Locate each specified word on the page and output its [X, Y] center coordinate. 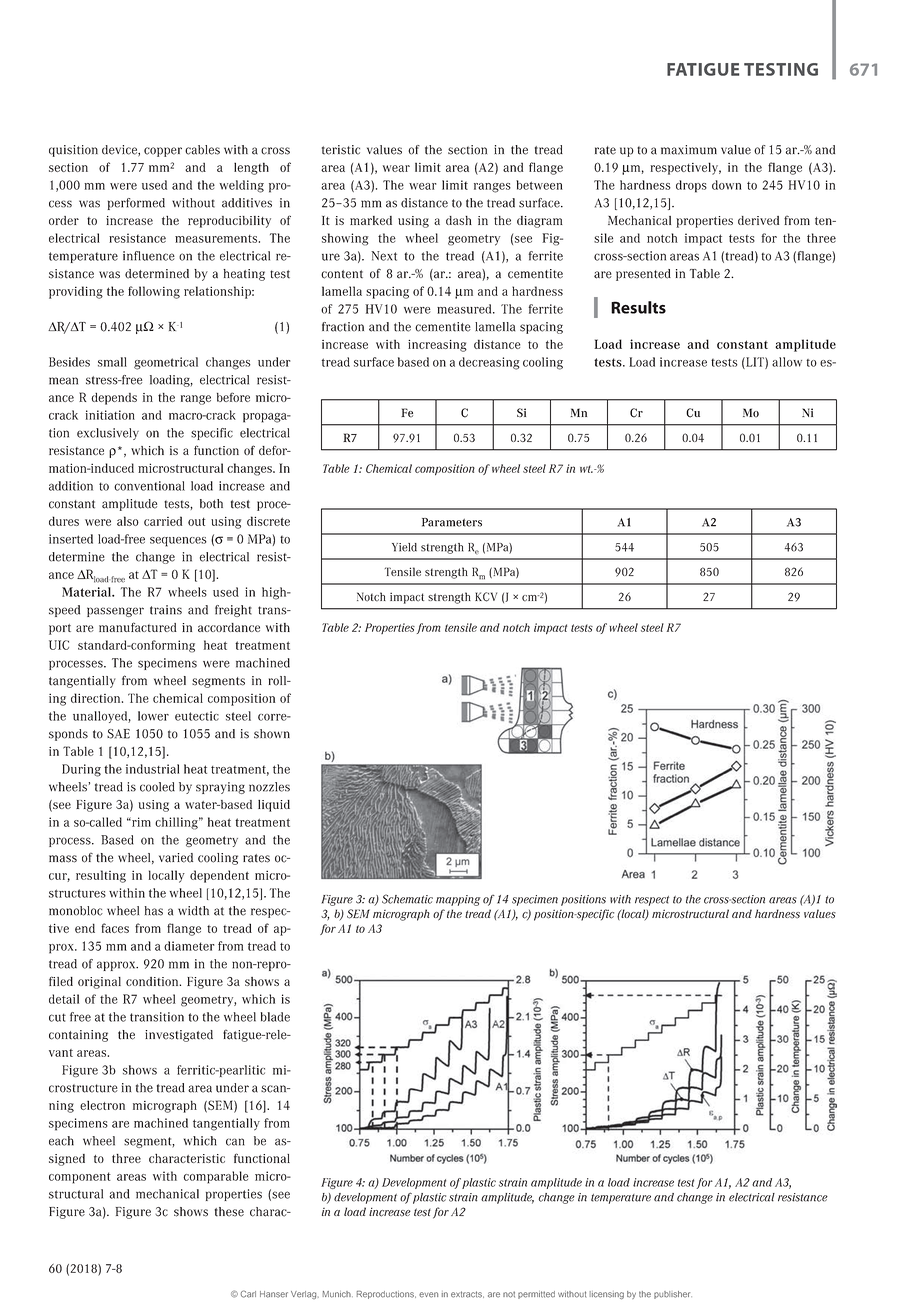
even [428, 1295]
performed [136, 204]
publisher [673, 1295]
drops [691, 186]
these [229, 1212]
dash [459, 220]
